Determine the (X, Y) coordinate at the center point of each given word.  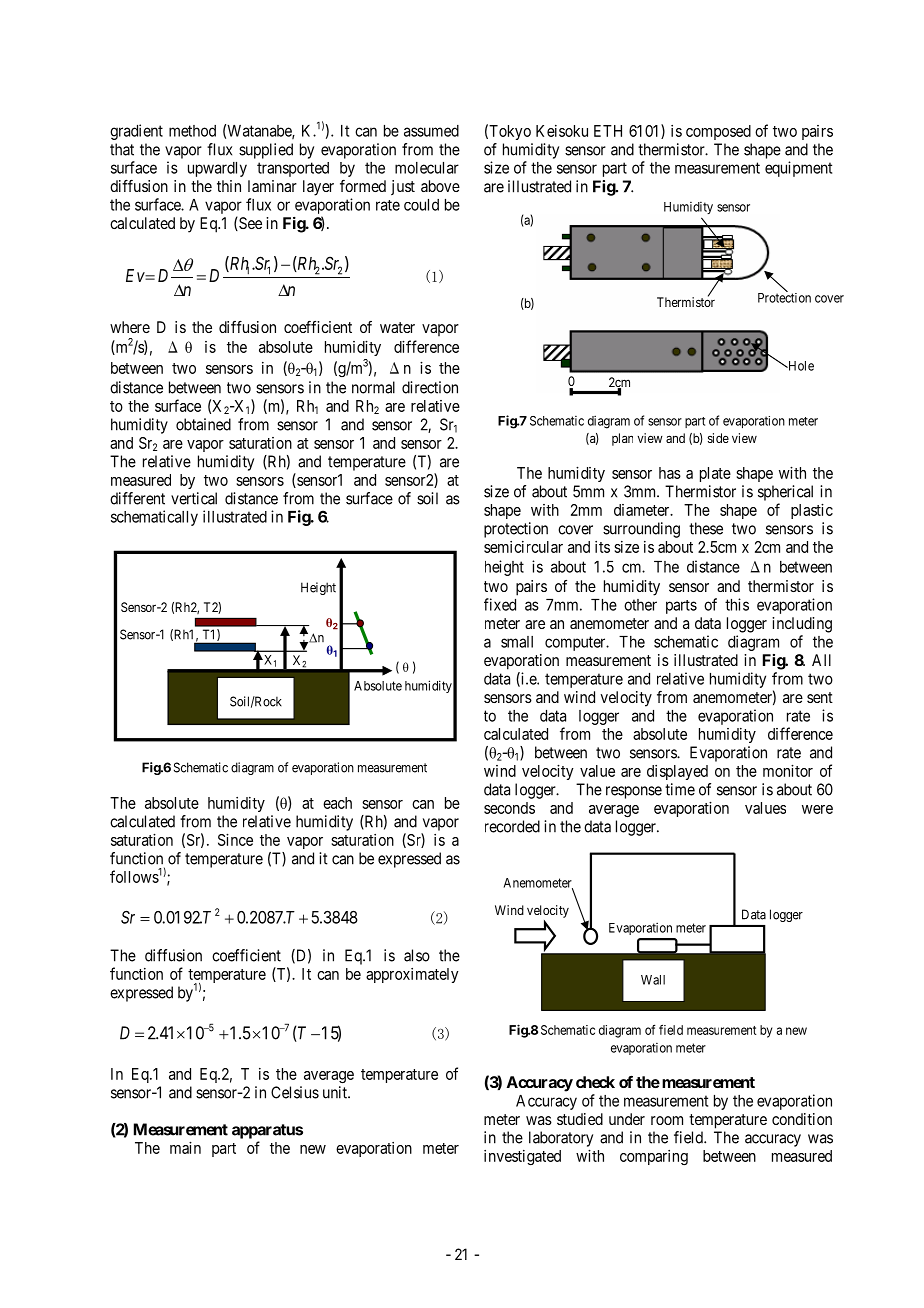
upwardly (217, 169)
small (517, 642)
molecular (427, 168)
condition (802, 1119)
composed (718, 132)
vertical (194, 498)
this (737, 604)
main (185, 1147)
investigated (522, 1157)
